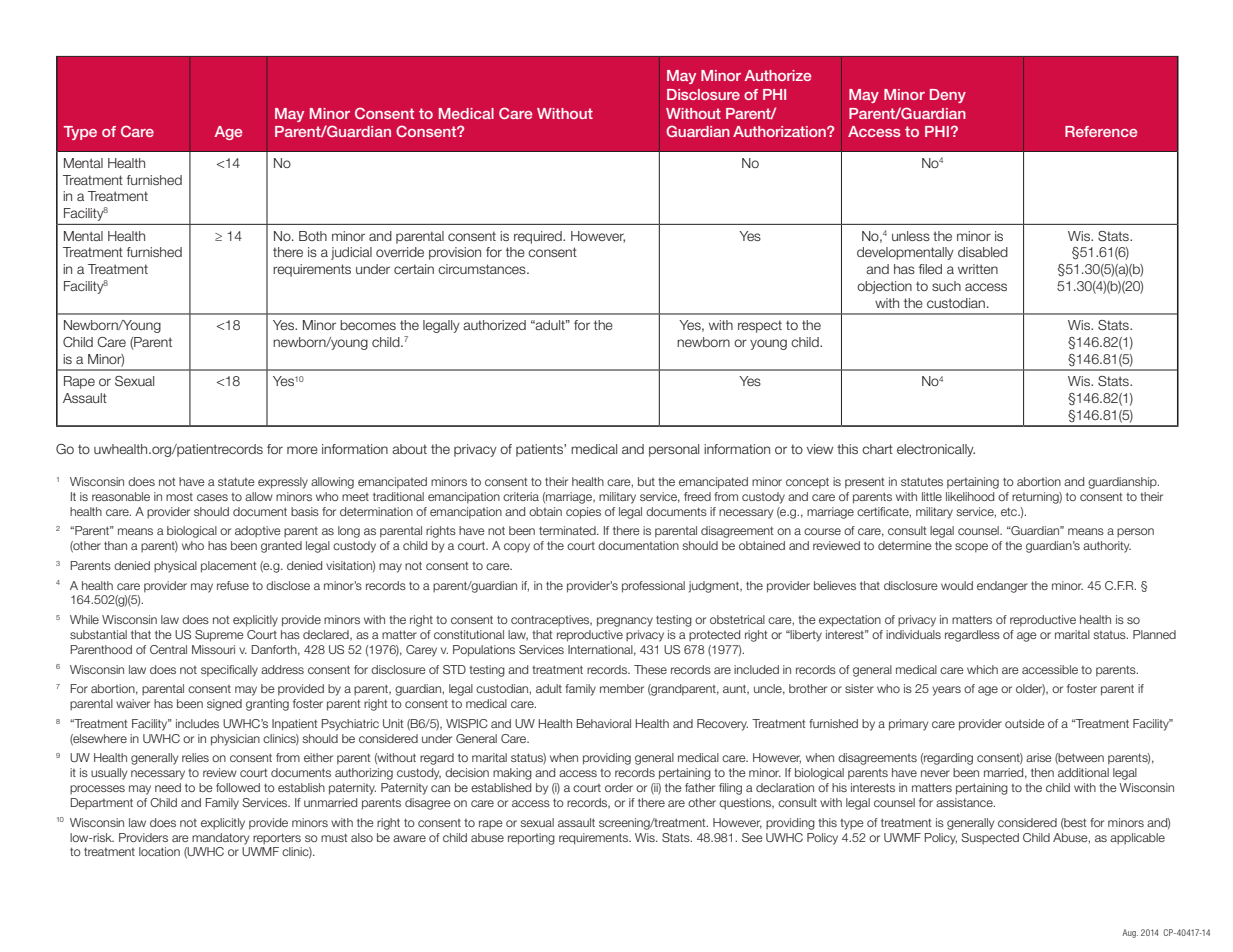  Describe the element at coordinates (159, 851) in the screenshot. I see `location` at that location.
